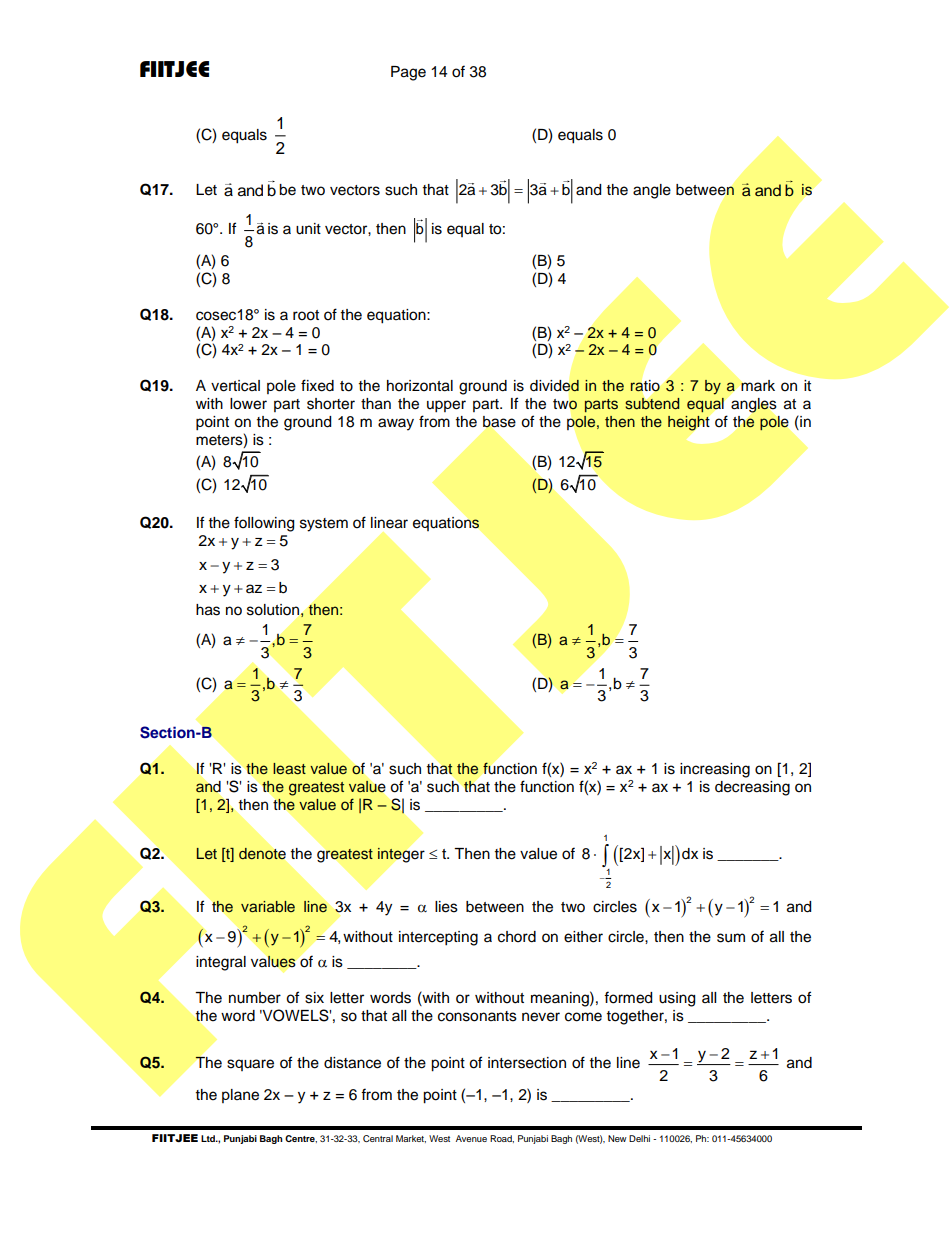 The image size is (952, 1233). Describe the element at coordinates (240, 1096) in the page. I see `plane` at that location.
